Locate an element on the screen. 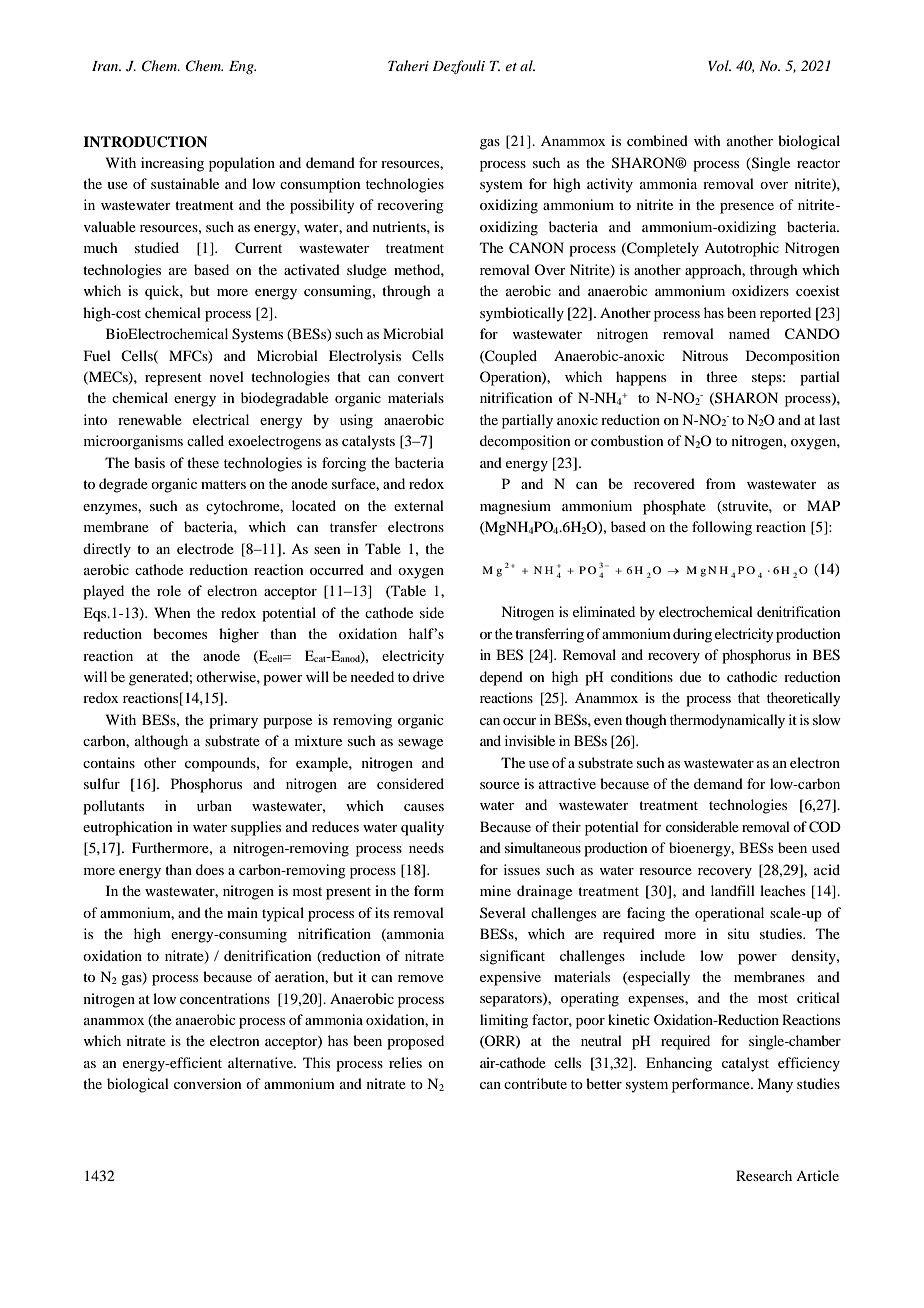  INTRODUCTION is located at coordinates (145, 142).
